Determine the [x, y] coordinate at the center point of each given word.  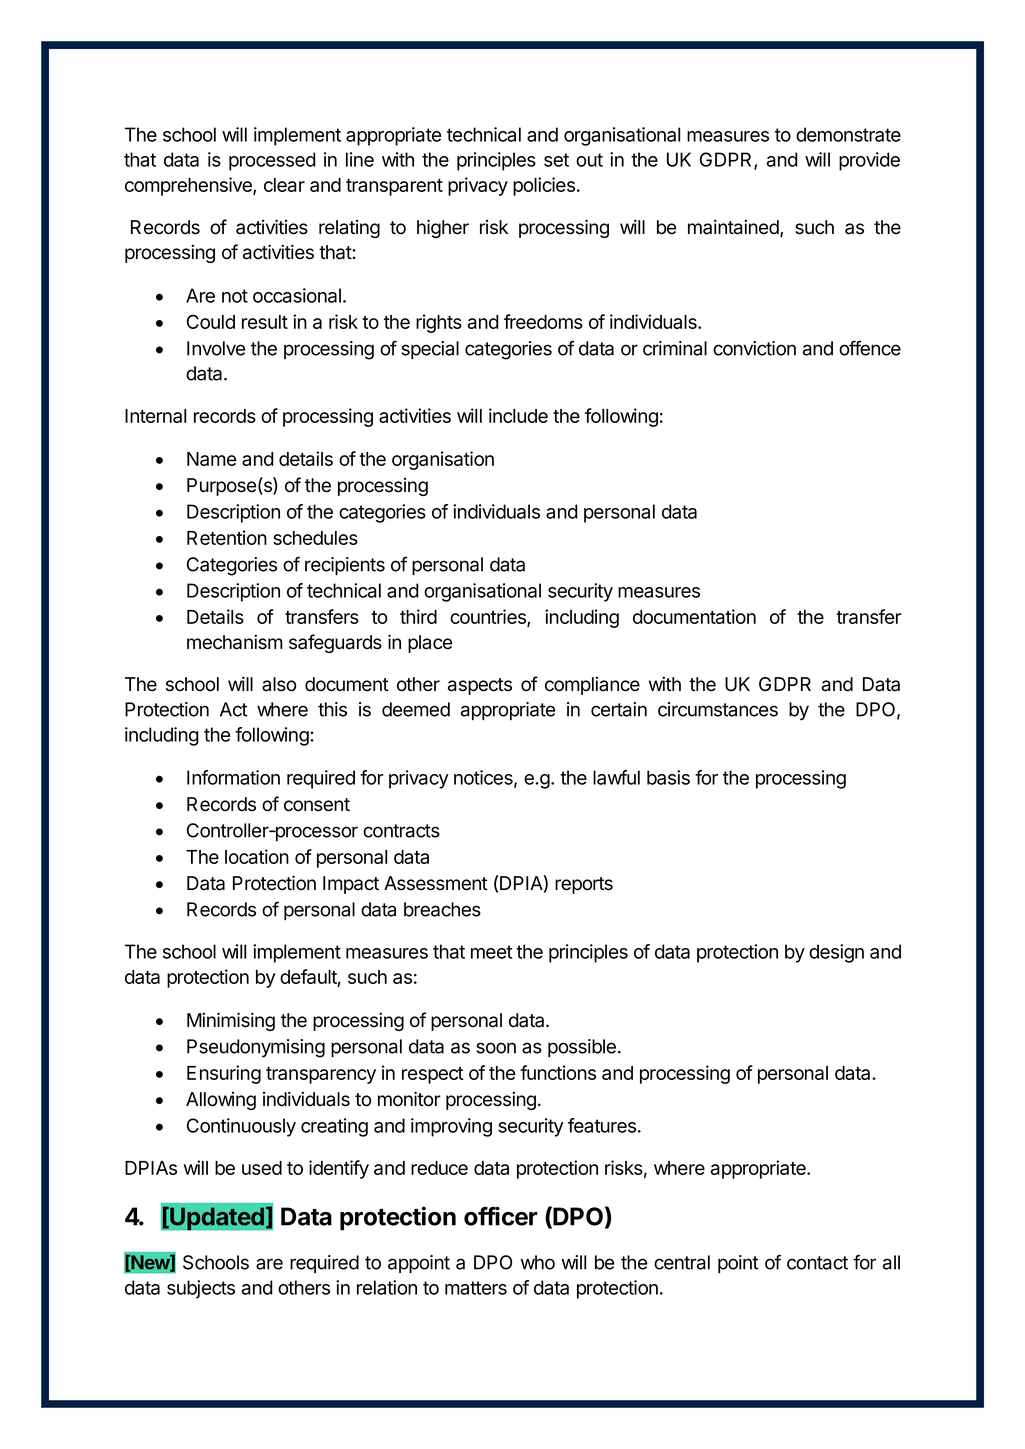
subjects [201, 1289]
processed [272, 161]
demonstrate [848, 134]
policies [544, 186]
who [538, 1262]
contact [817, 1263]
